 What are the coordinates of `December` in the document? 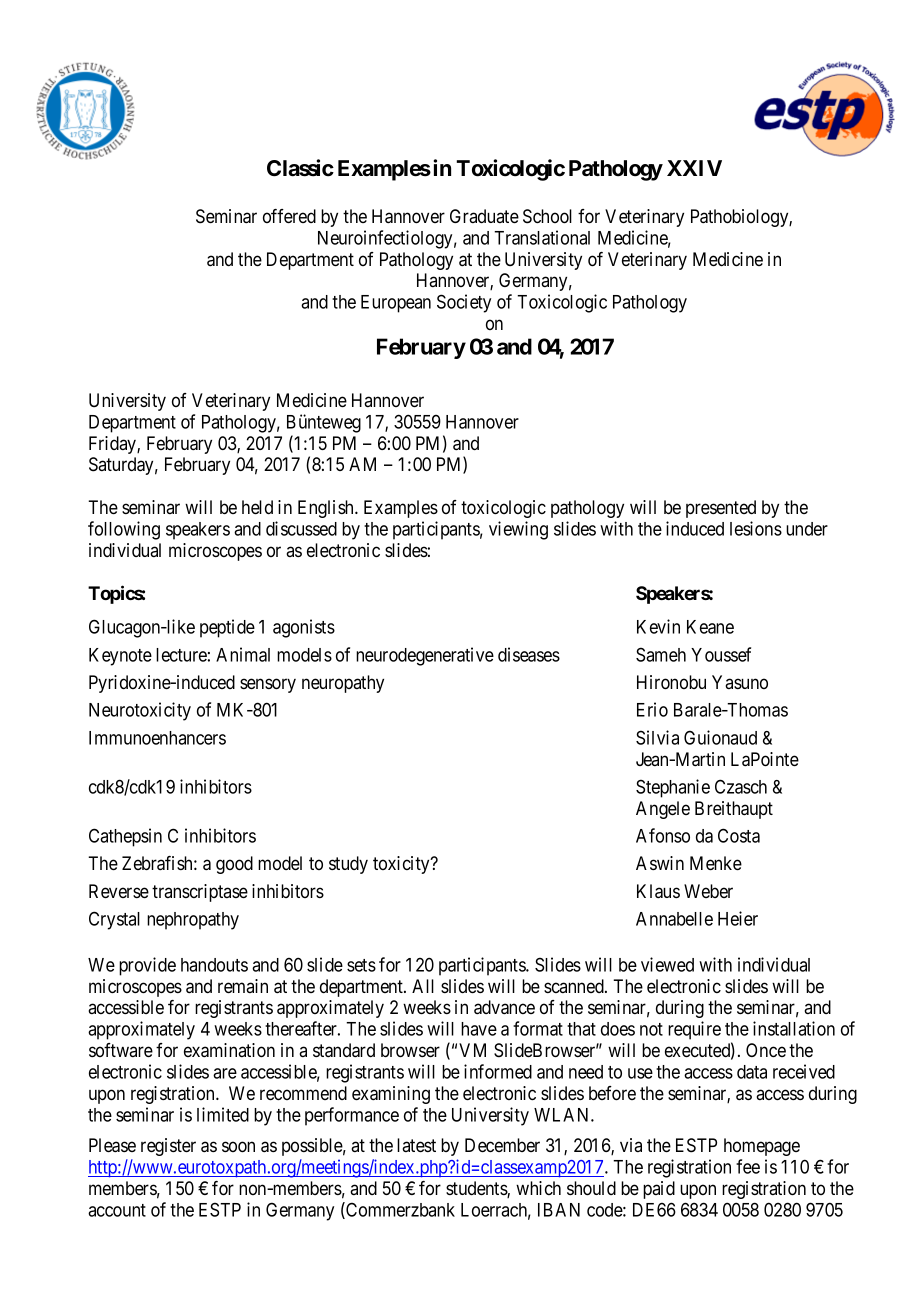 It's located at (502, 1145).
